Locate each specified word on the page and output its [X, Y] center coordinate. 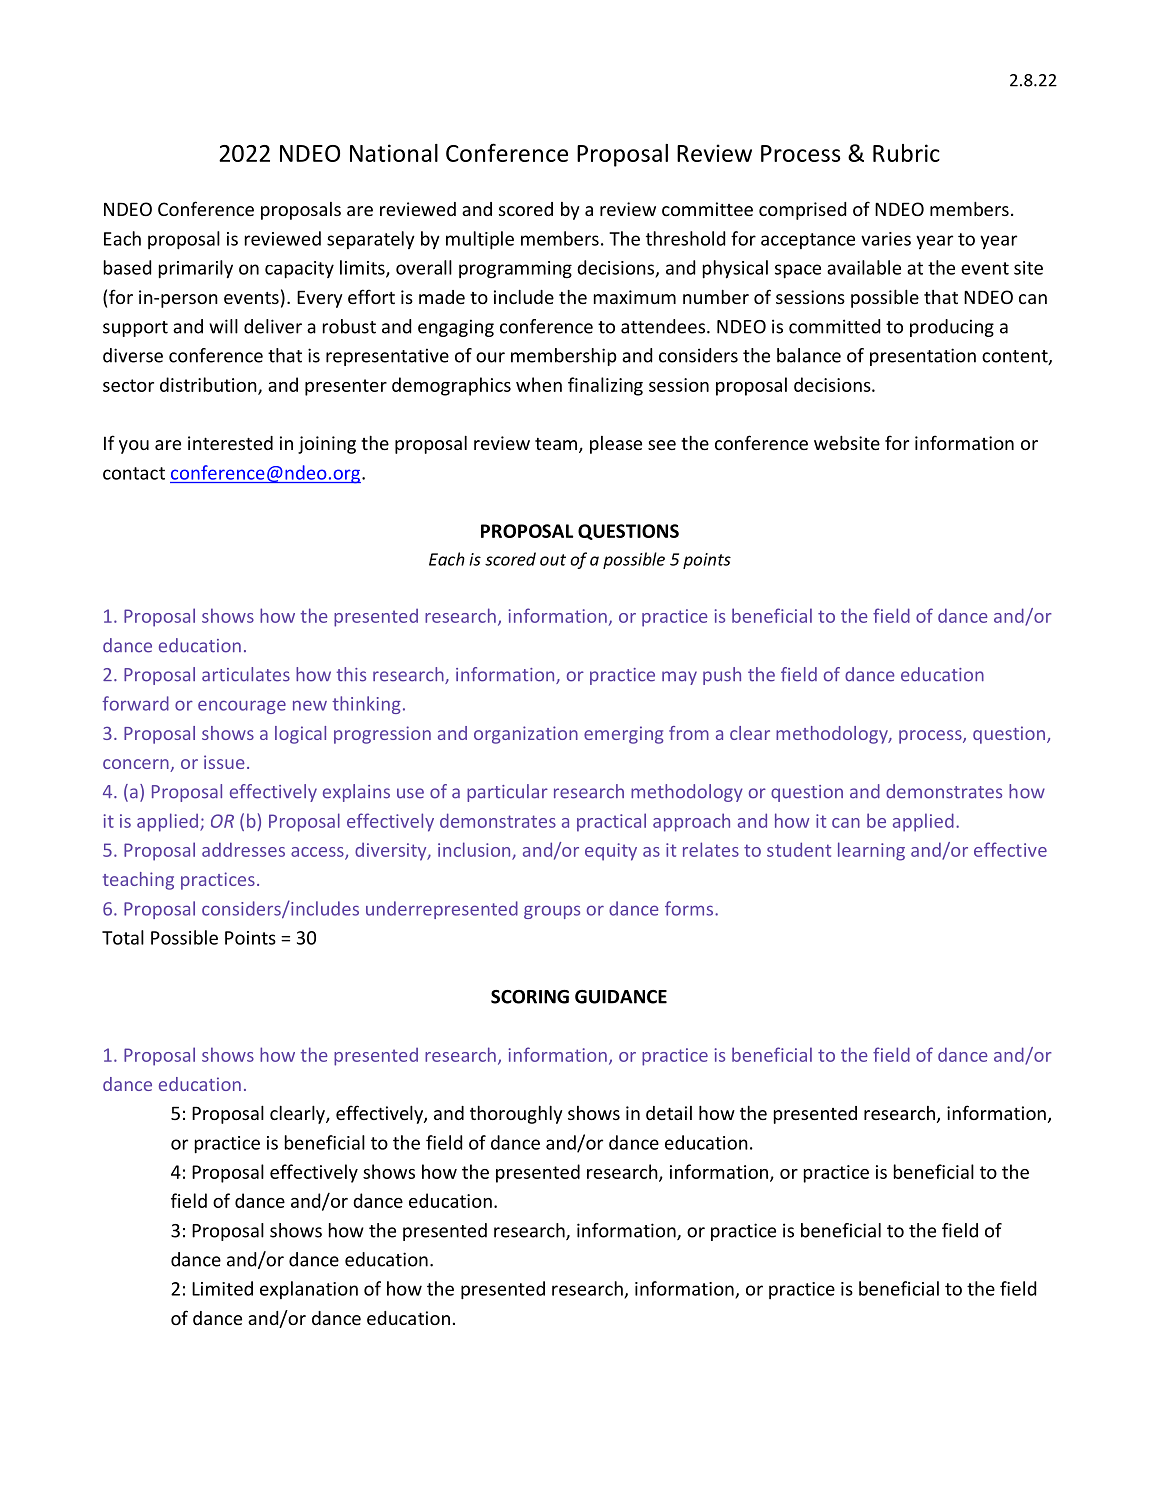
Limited [222, 1288]
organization [526, 735]
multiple [480, 240]
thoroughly [516, 1114]
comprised [802, 211]
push [722, 676]
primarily [196, 269]
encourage [242, 707]
